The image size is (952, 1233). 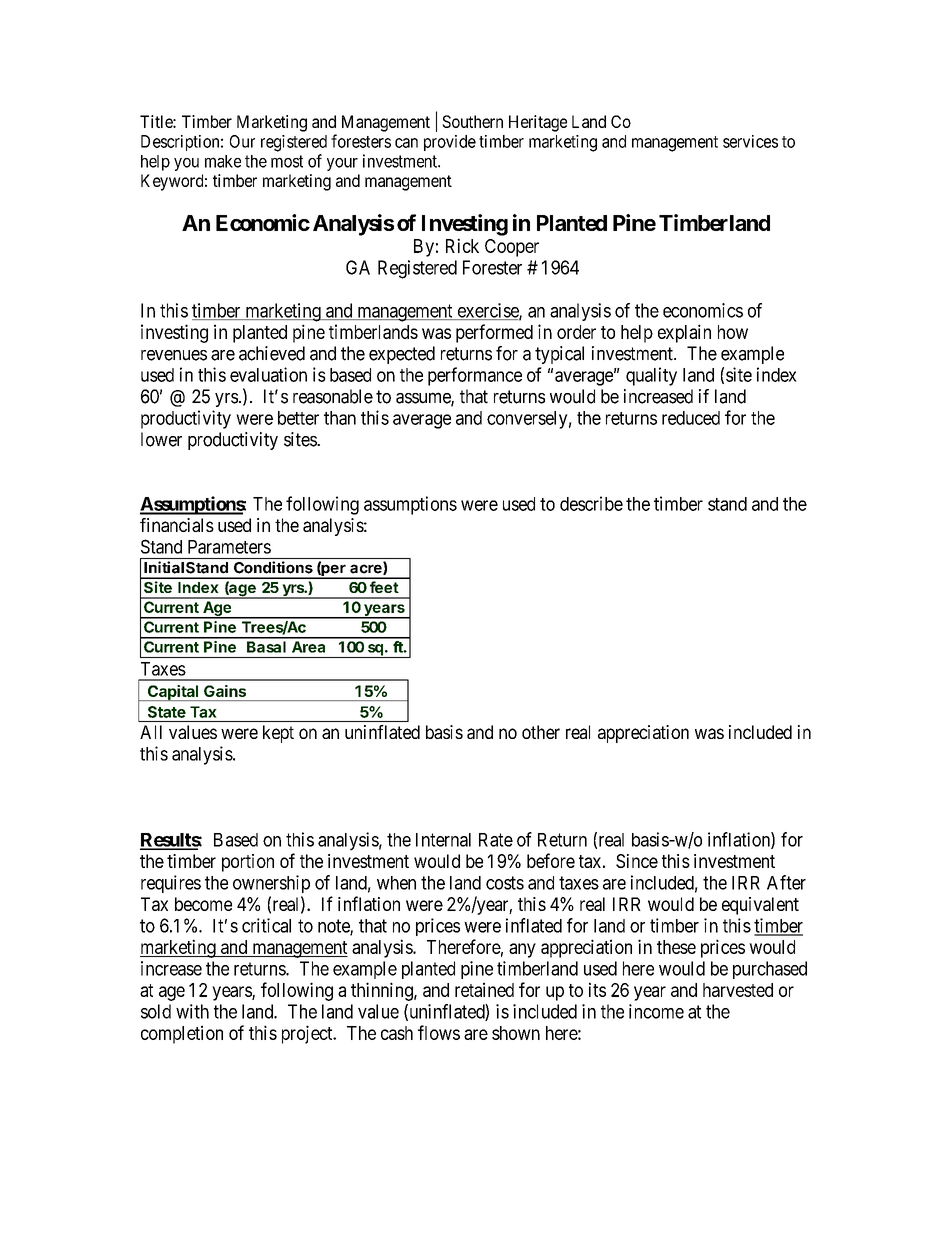 What do you see at coordinates (484, 989) in the screenshot?
I see `retained` at bounding box center [484, 989].
